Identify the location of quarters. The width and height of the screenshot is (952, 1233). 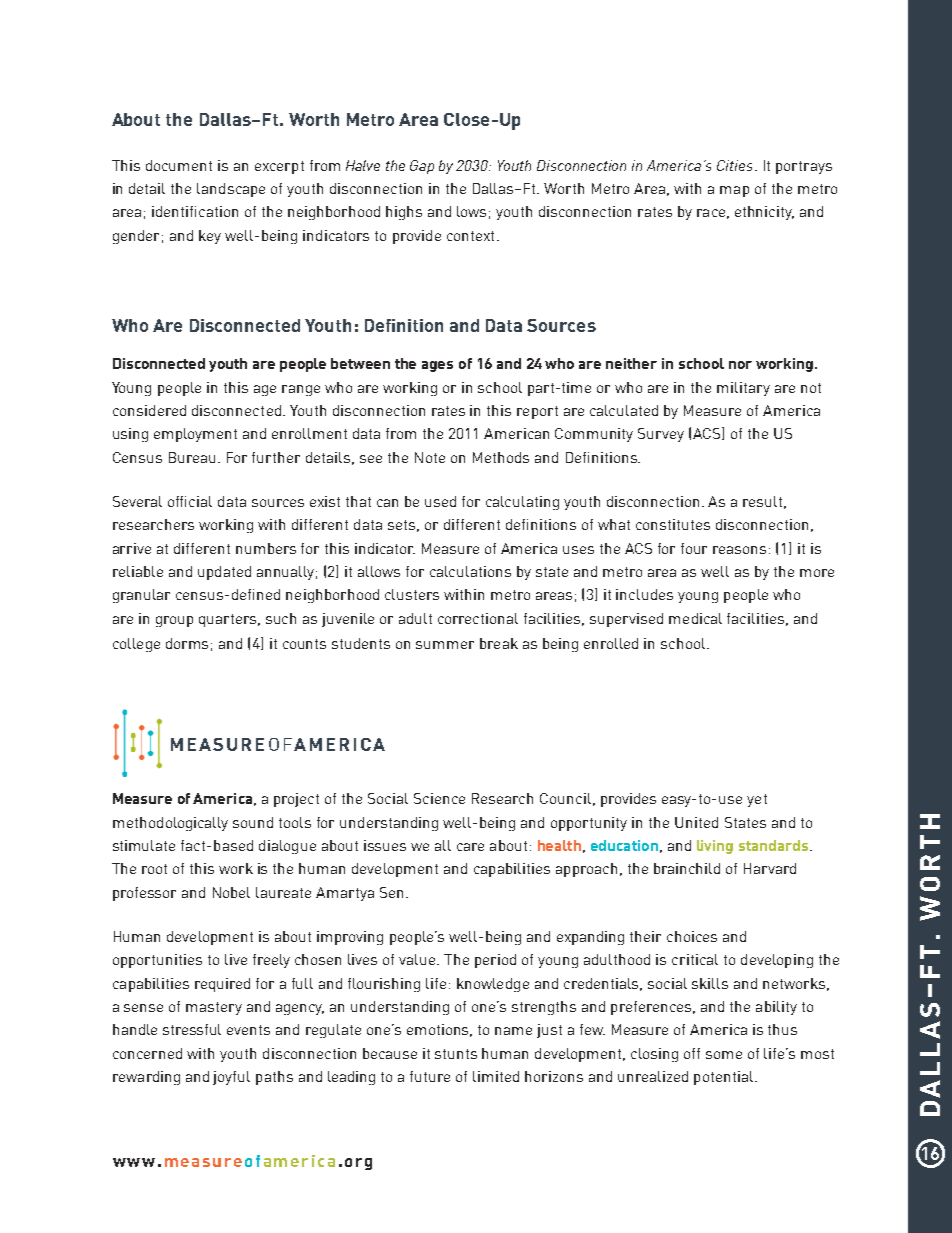
(229, 620).
